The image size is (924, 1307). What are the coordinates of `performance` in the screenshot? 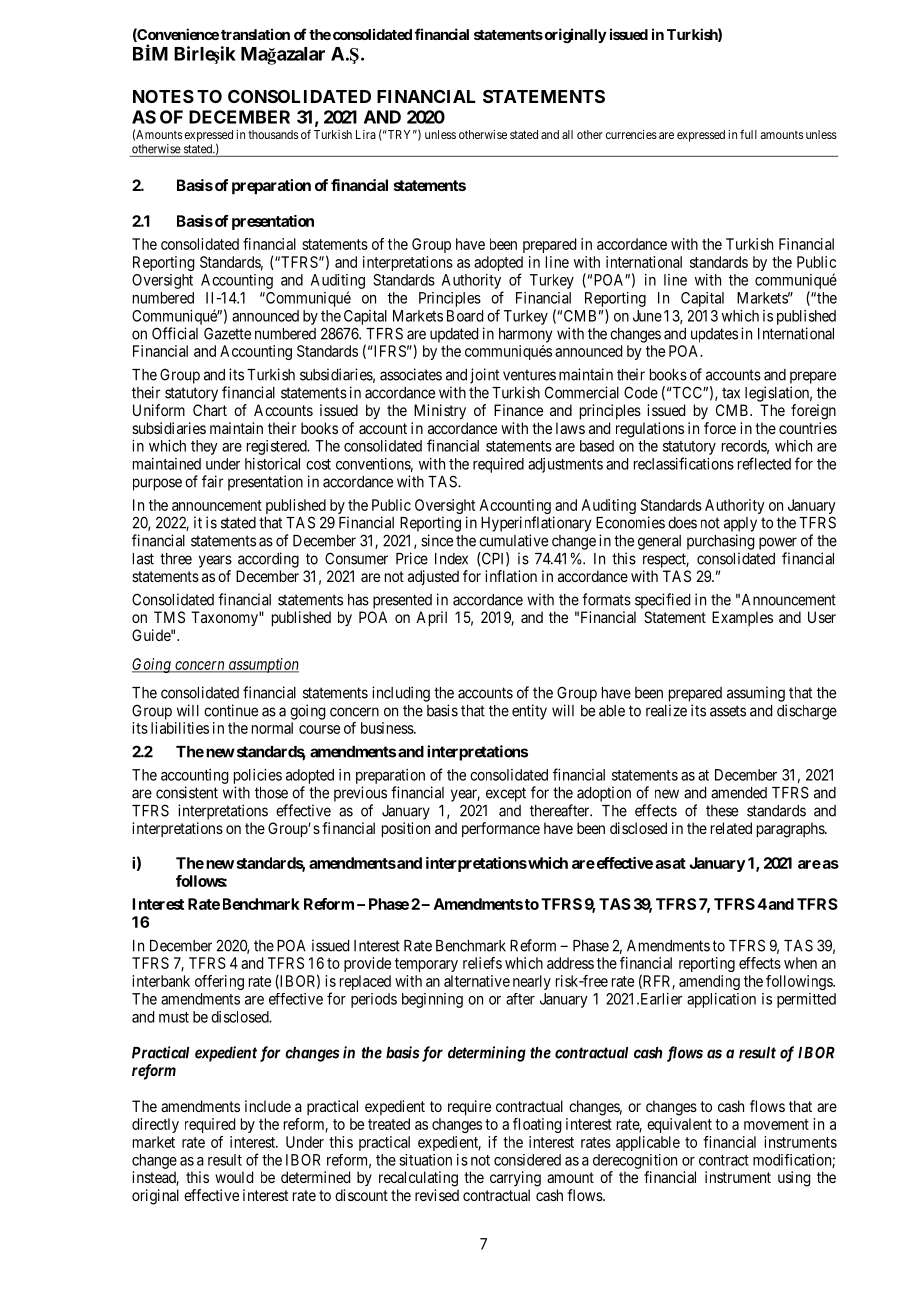 It's located at (501, 829).
